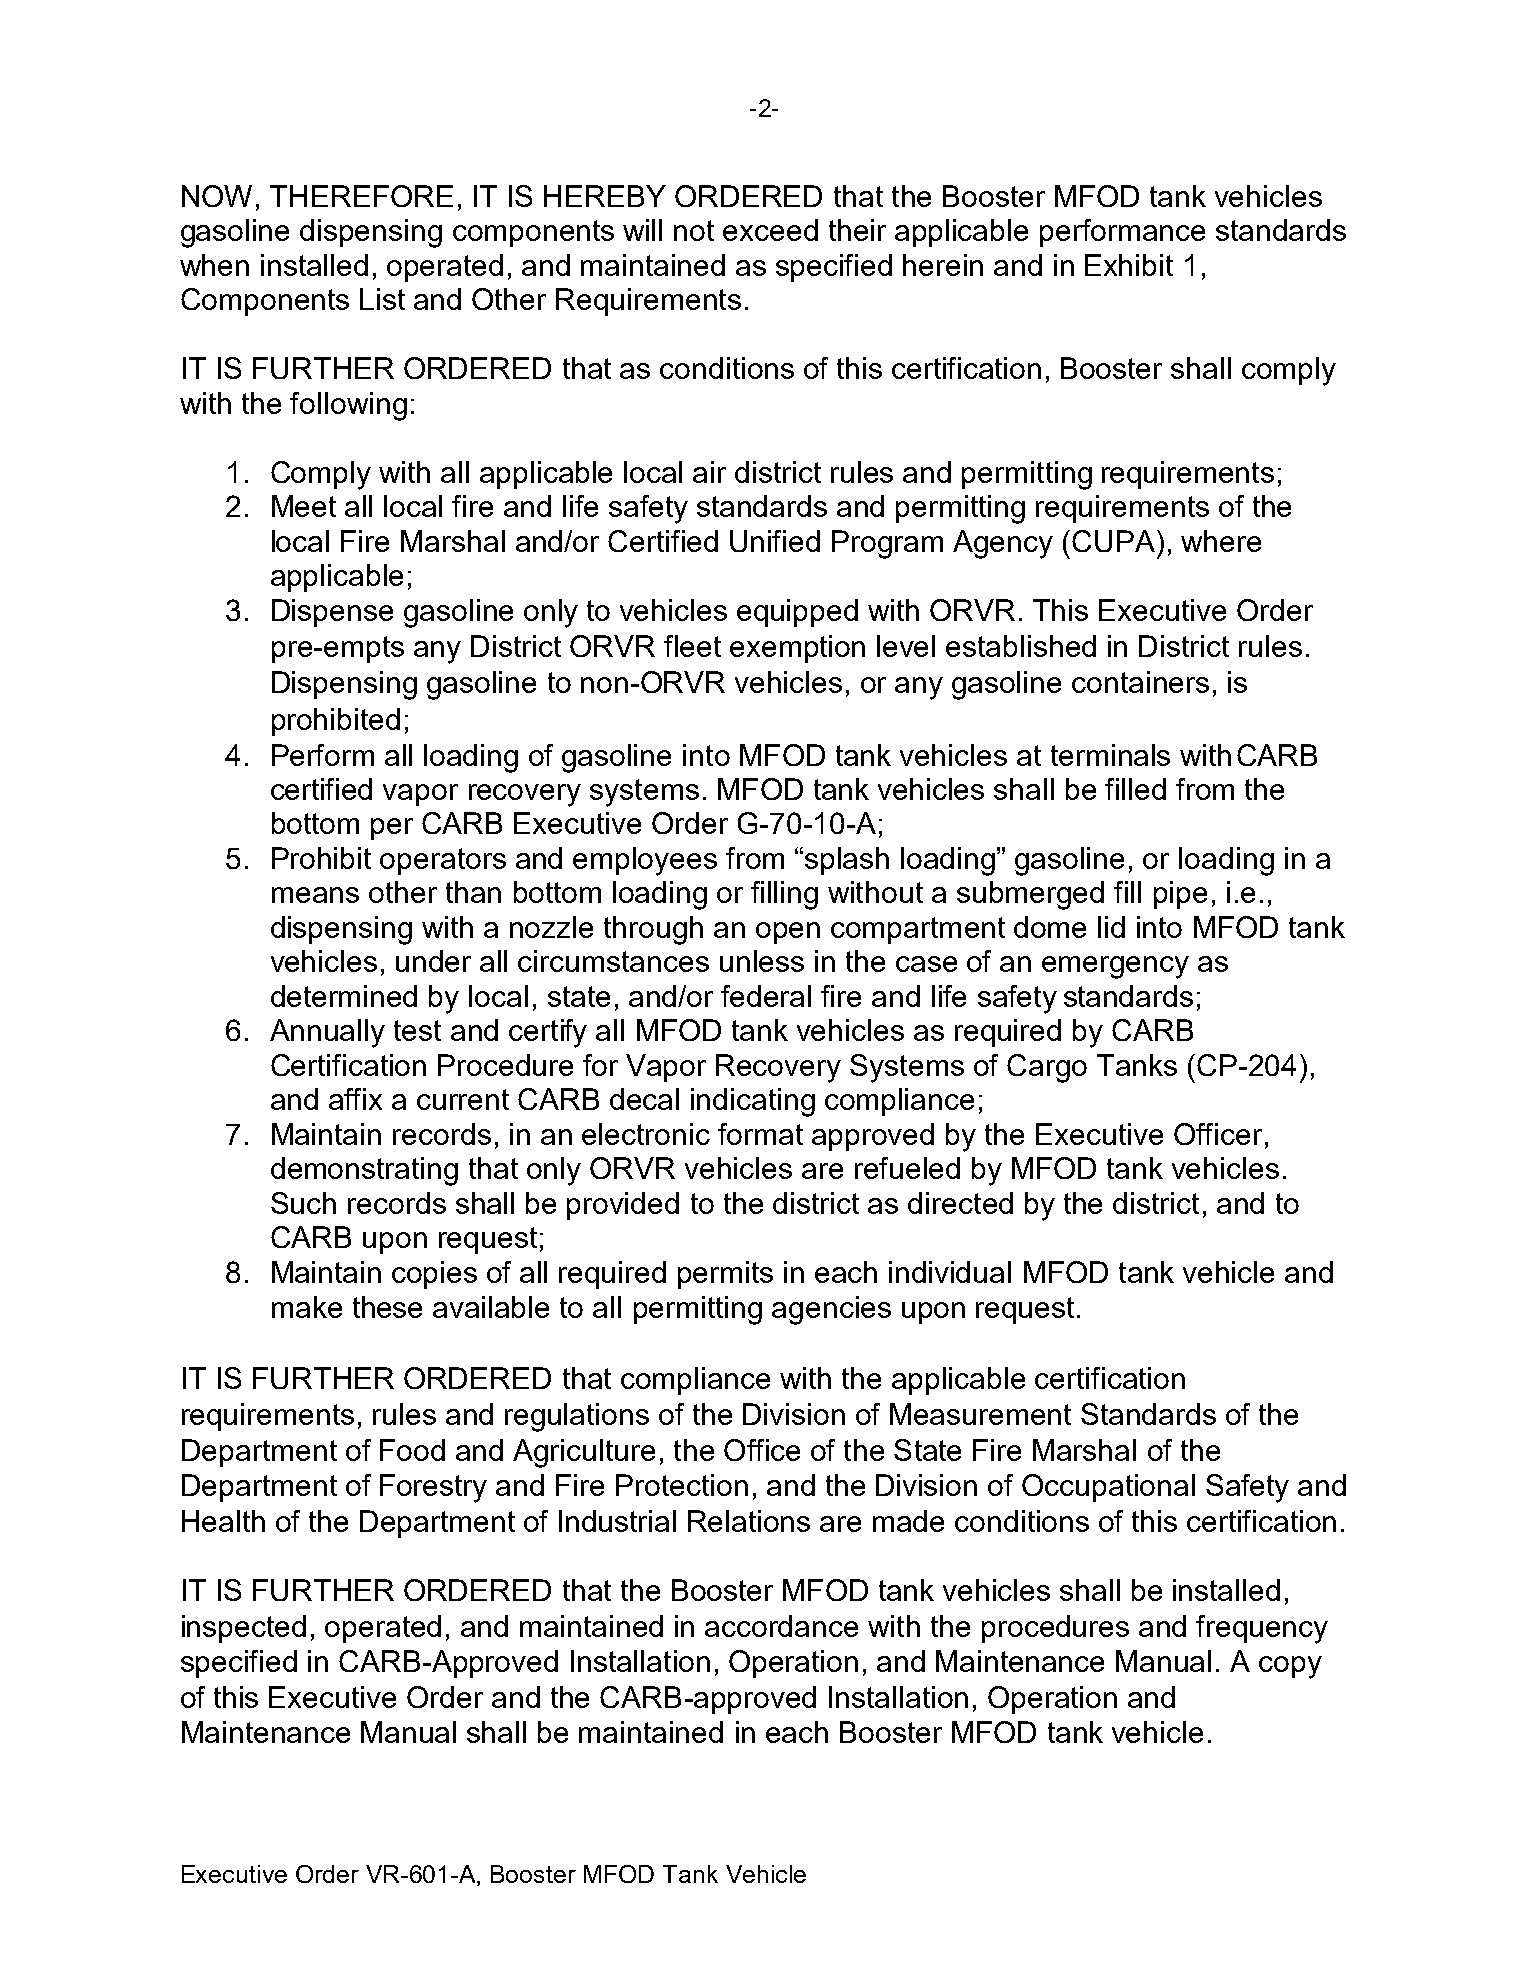 The width and height of the screenshot is (1529, 1979). Describe the element at coordinates (244, 1629) in the screenshot. I see `inspected` at that location.
